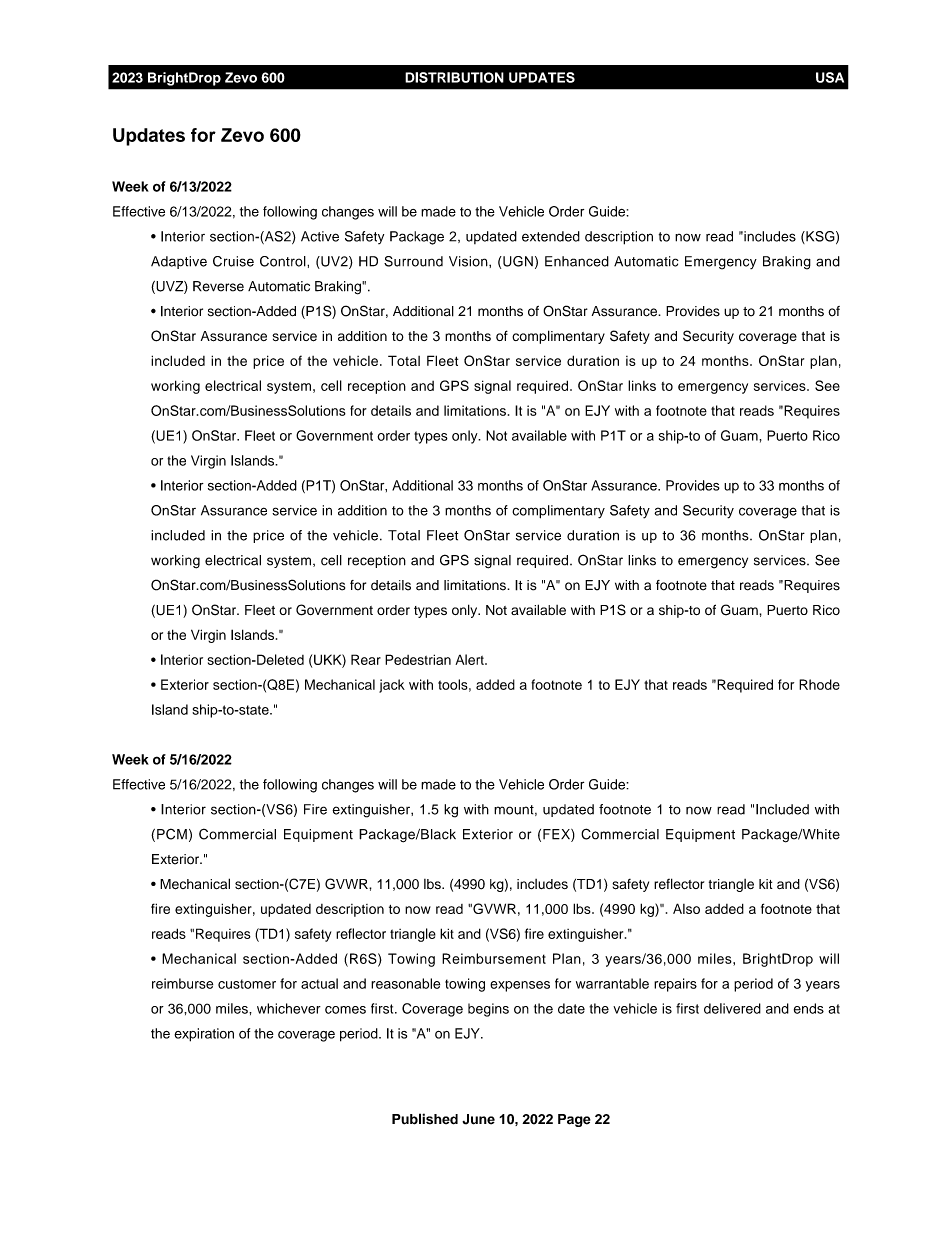  I want to click on Vision, so click(469, 261).
